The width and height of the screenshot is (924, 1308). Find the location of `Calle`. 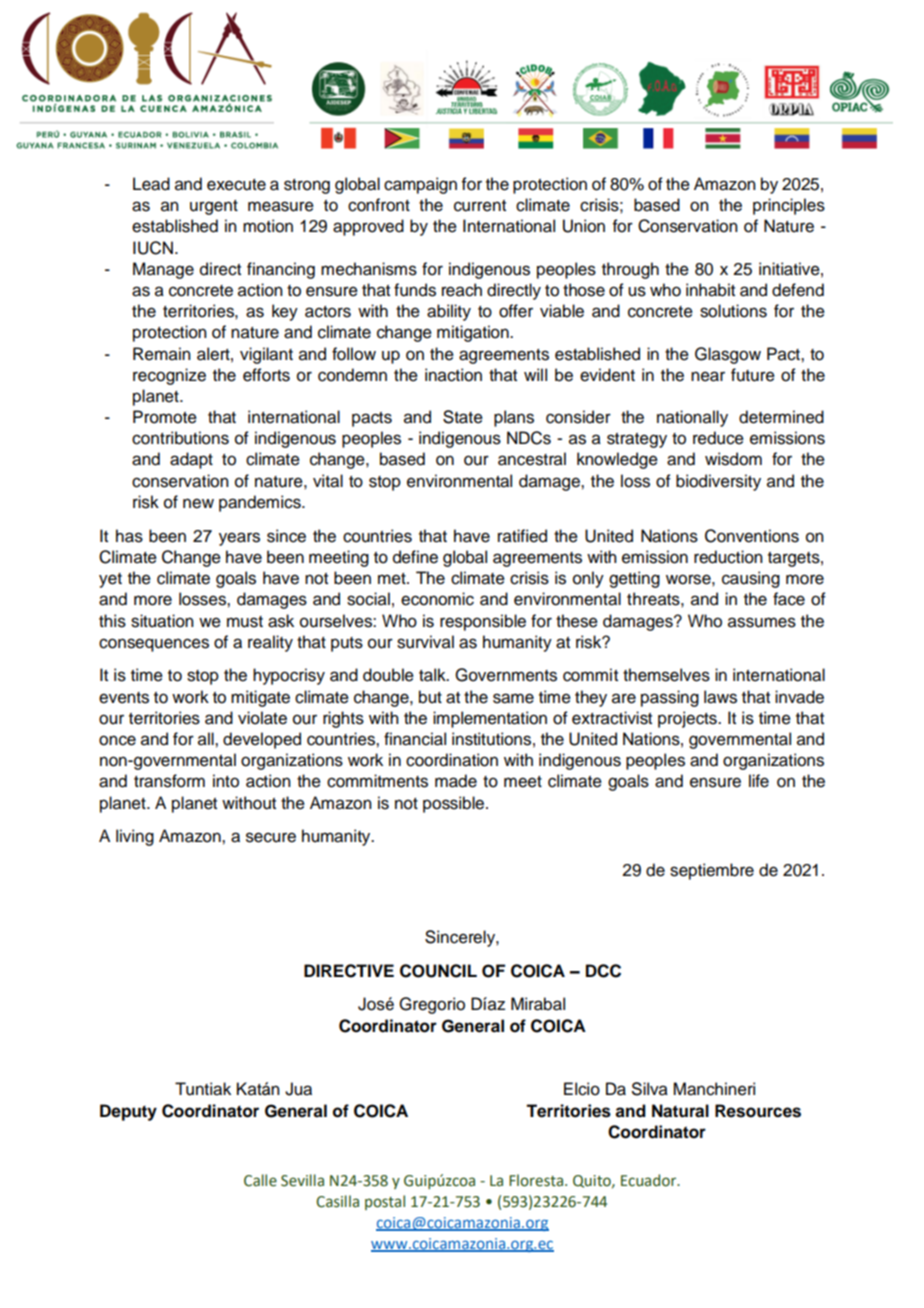

Calle is located at coordinates (260, 1180).
